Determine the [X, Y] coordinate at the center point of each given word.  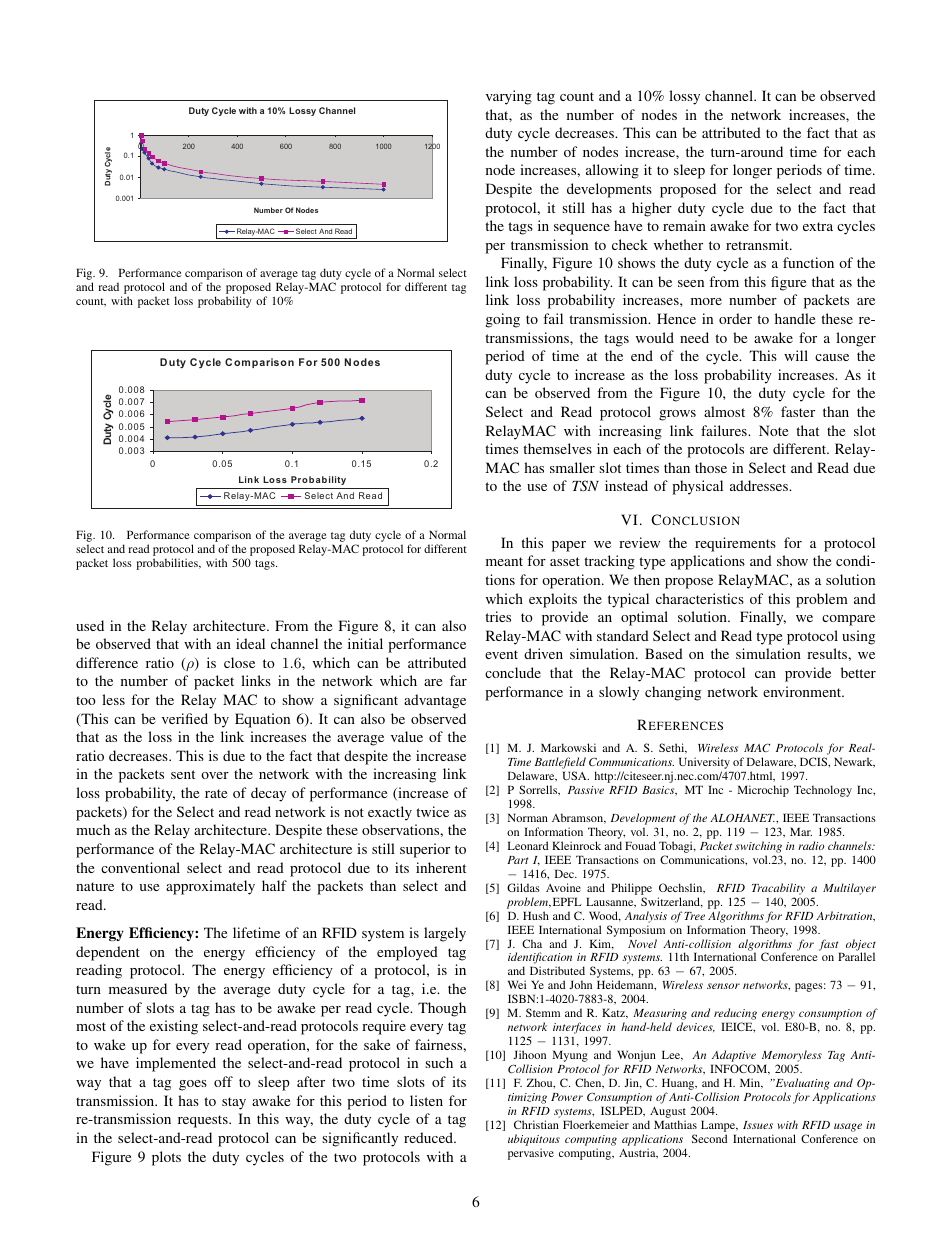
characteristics [700, 598]
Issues [758, 1125]
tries [498, 616]
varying [509, 97]
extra [818, 226]
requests [204, 1121]
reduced [430, 1137]
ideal [250, 643]
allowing [612, 171]
